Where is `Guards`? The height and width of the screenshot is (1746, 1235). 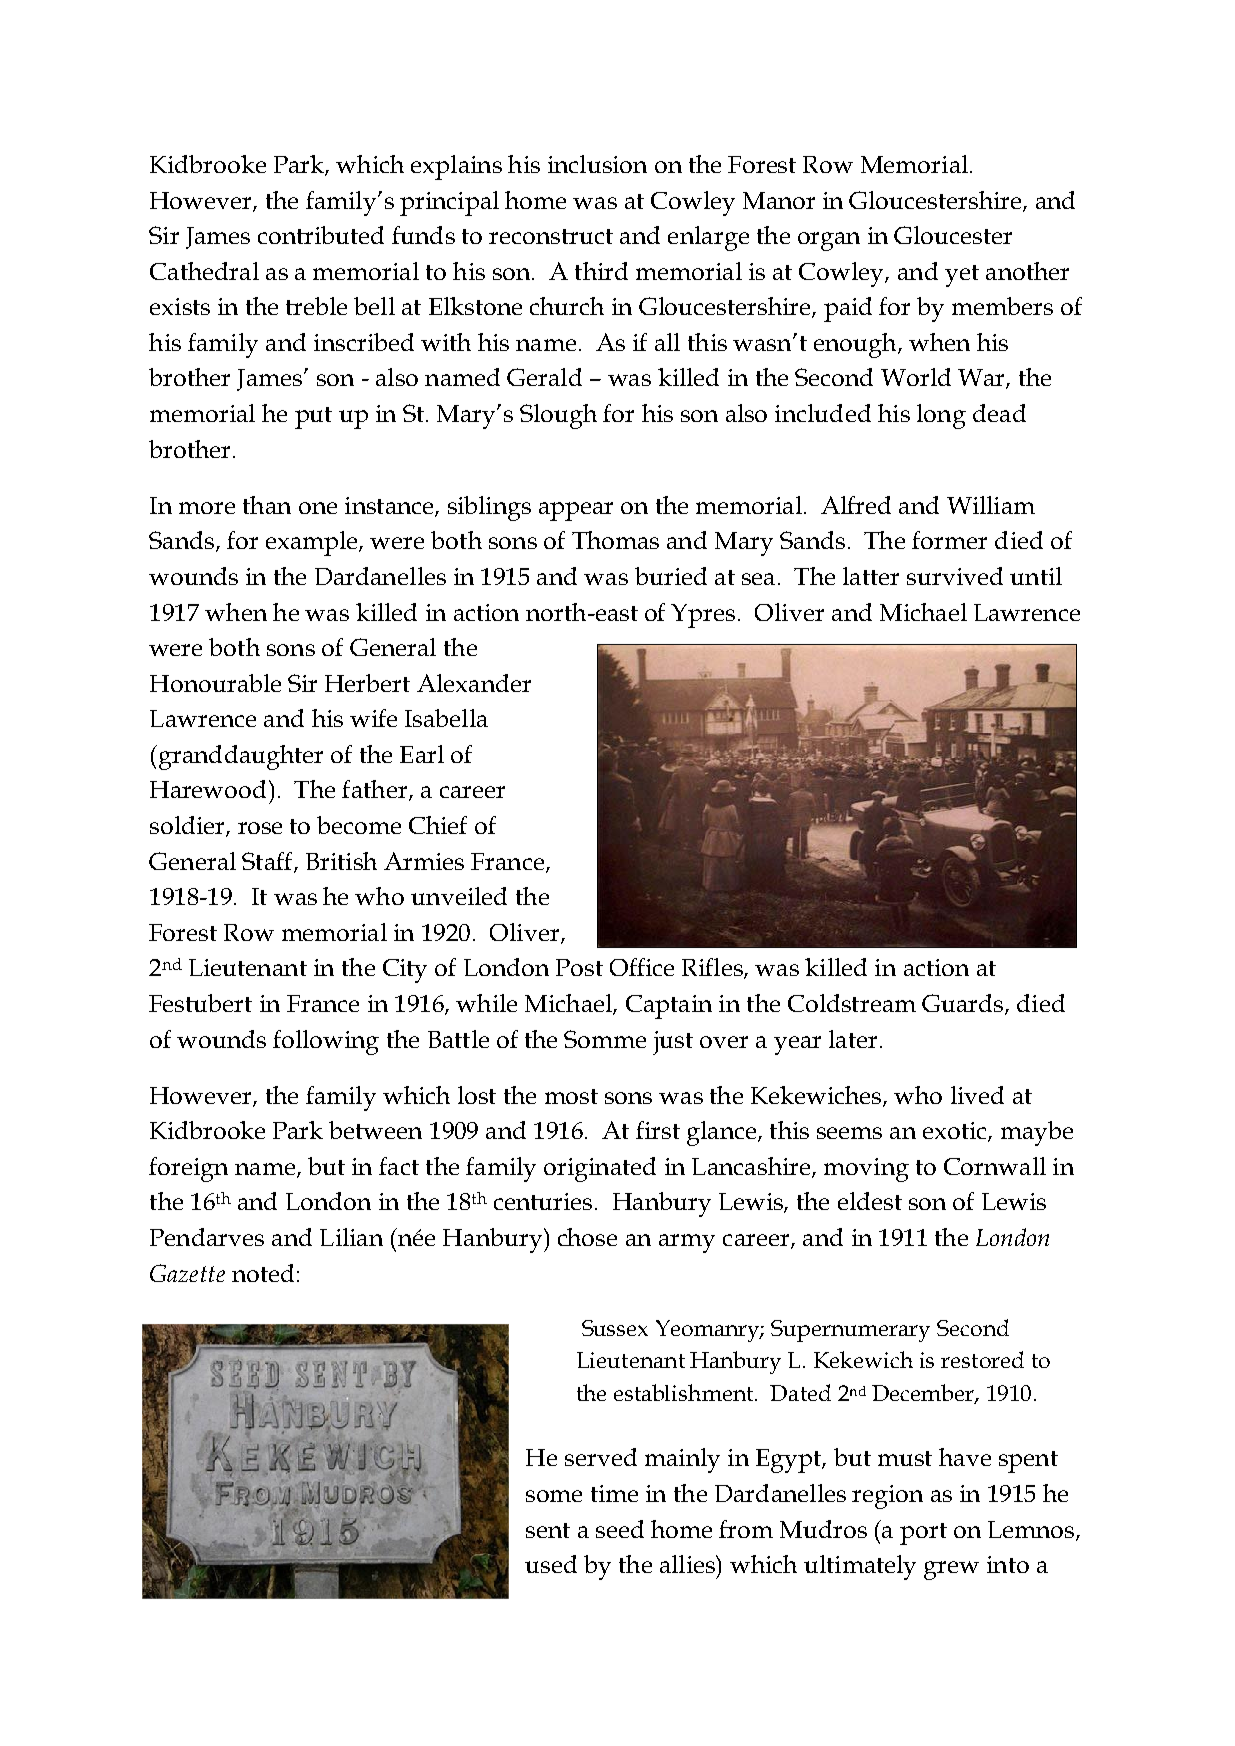
Guards is located at coordinates (964, 1004).
